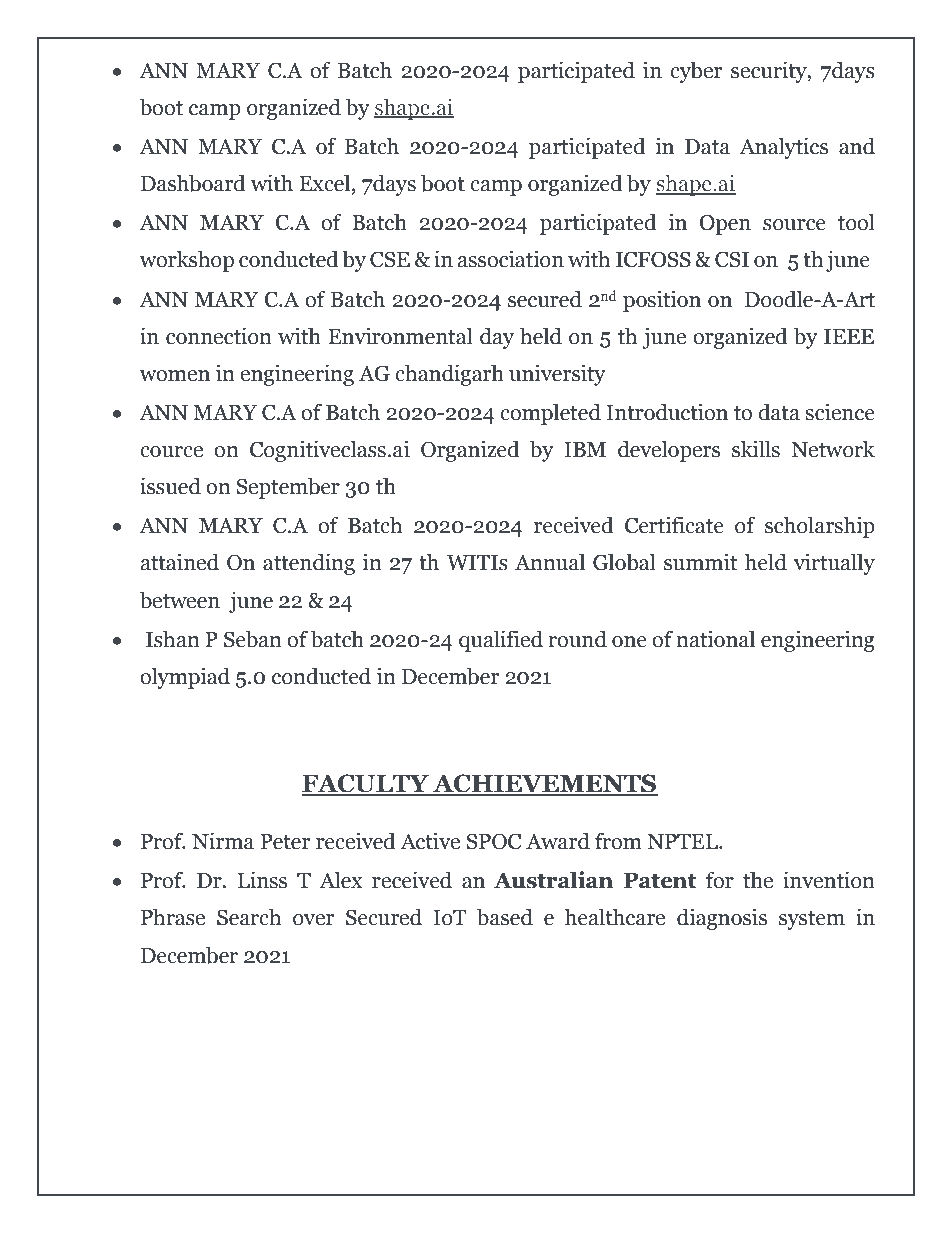 Image resolution: width=952 pixels, height=1233 pixels. Describe the element at coordinates (505, 917) in the document. I see `based` at that location.
